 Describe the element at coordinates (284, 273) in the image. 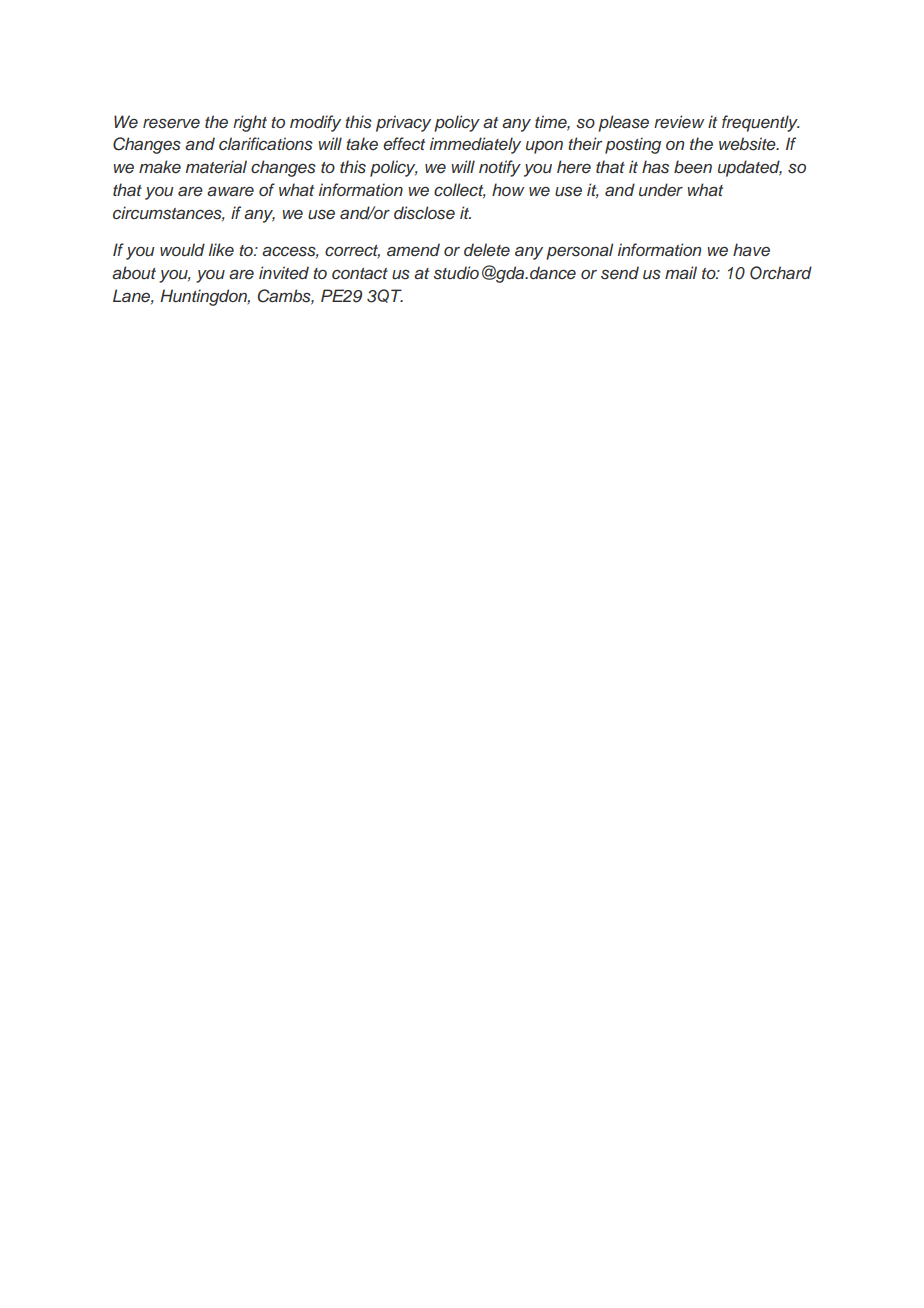

I see `invited` at that location.
